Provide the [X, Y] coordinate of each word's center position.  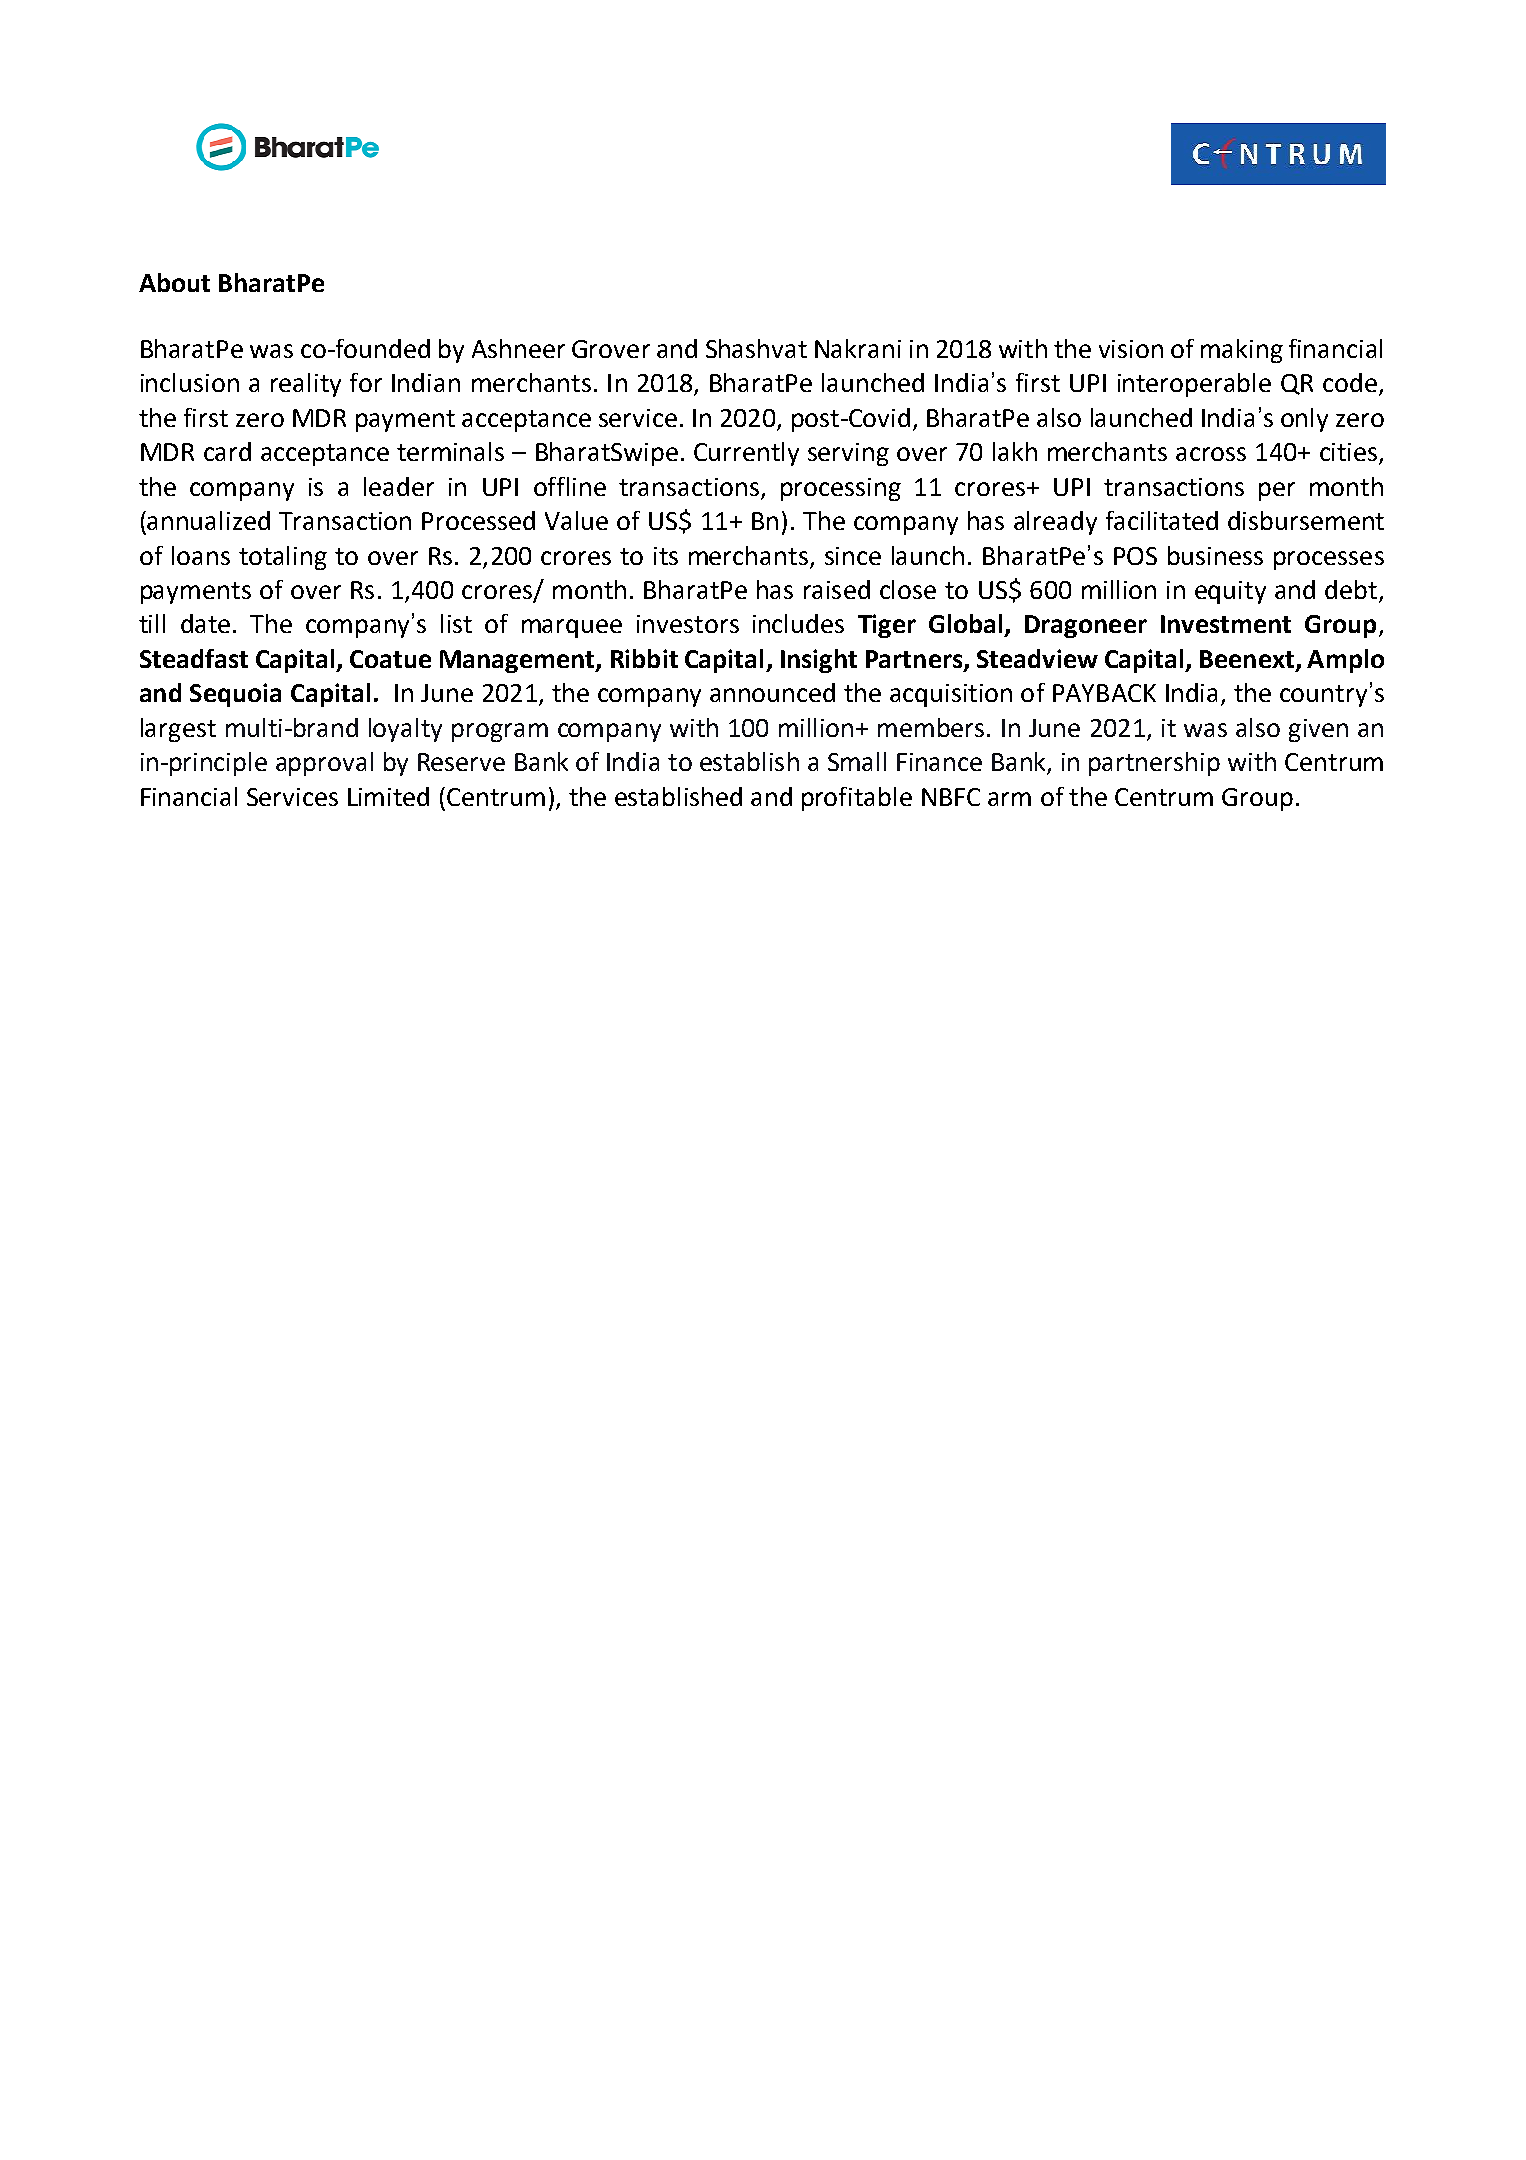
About [174, 282]
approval [324, 764]
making [1242, 351]
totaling [283, 558]
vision [1131, 349]
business [1215, 555]
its [666, 556]
